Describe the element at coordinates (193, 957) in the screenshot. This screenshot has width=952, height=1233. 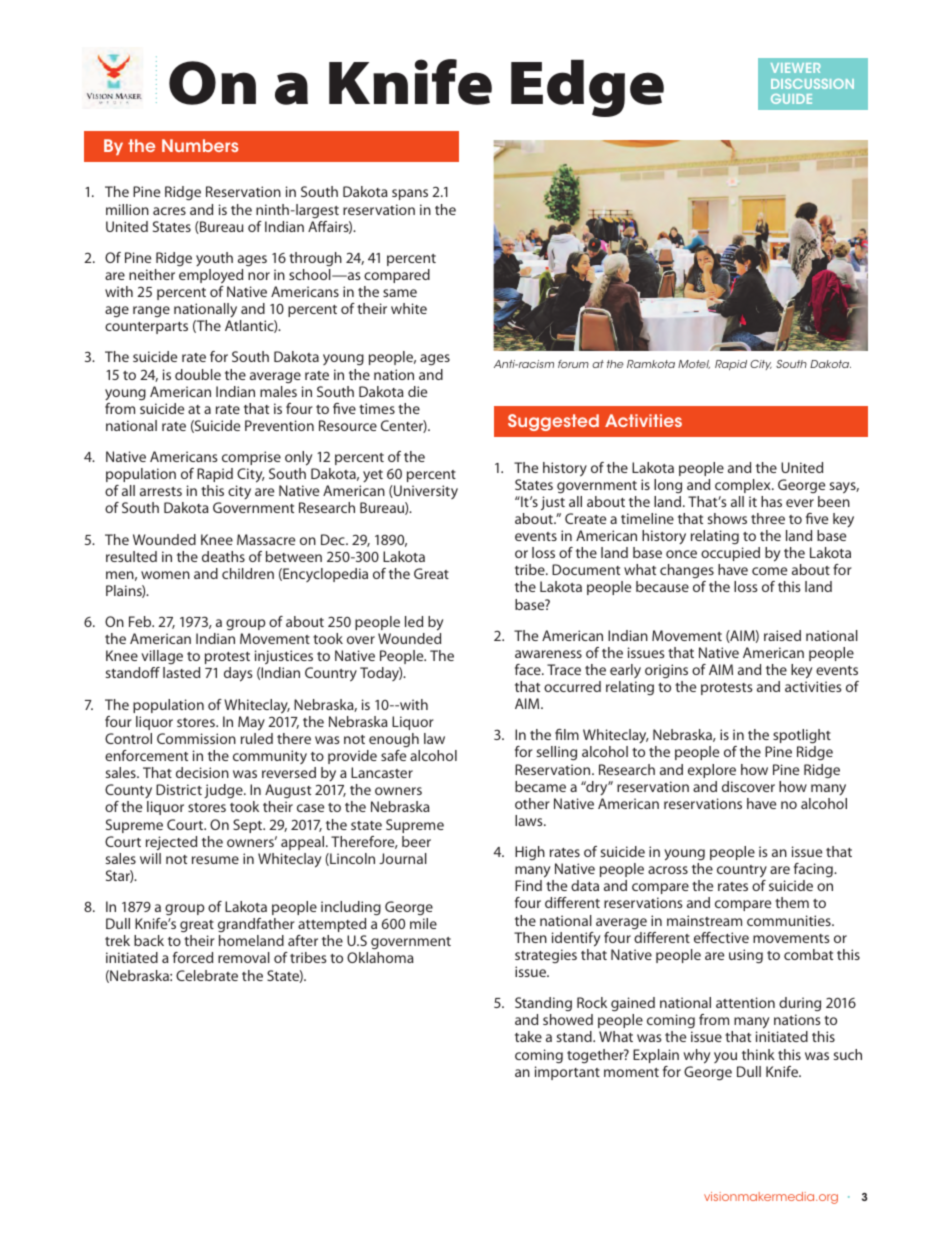
I see `forced` at that location.
